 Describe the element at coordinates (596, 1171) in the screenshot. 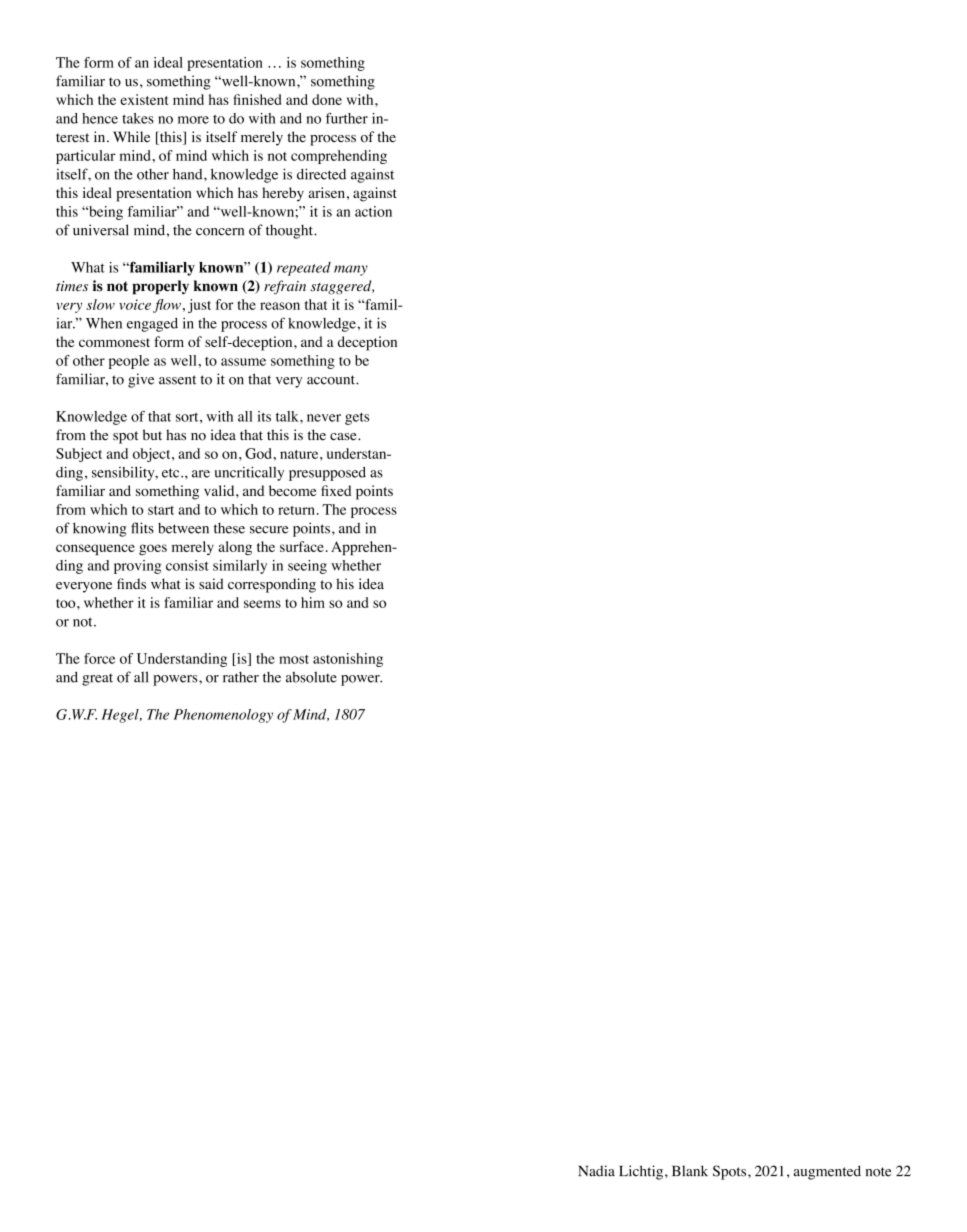

I see `Nadia` at that location.
